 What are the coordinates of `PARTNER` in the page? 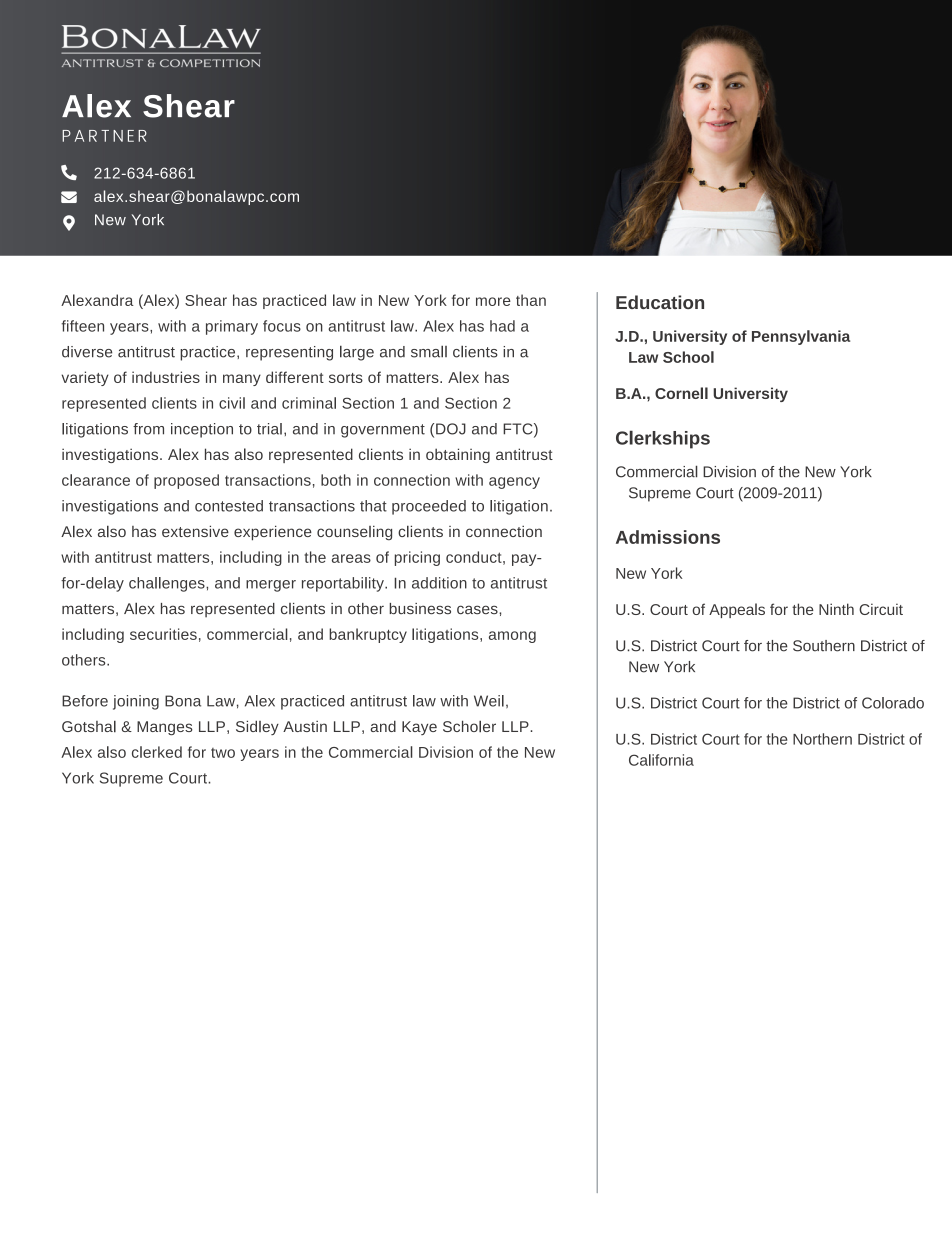 It's located at (104, 136).
